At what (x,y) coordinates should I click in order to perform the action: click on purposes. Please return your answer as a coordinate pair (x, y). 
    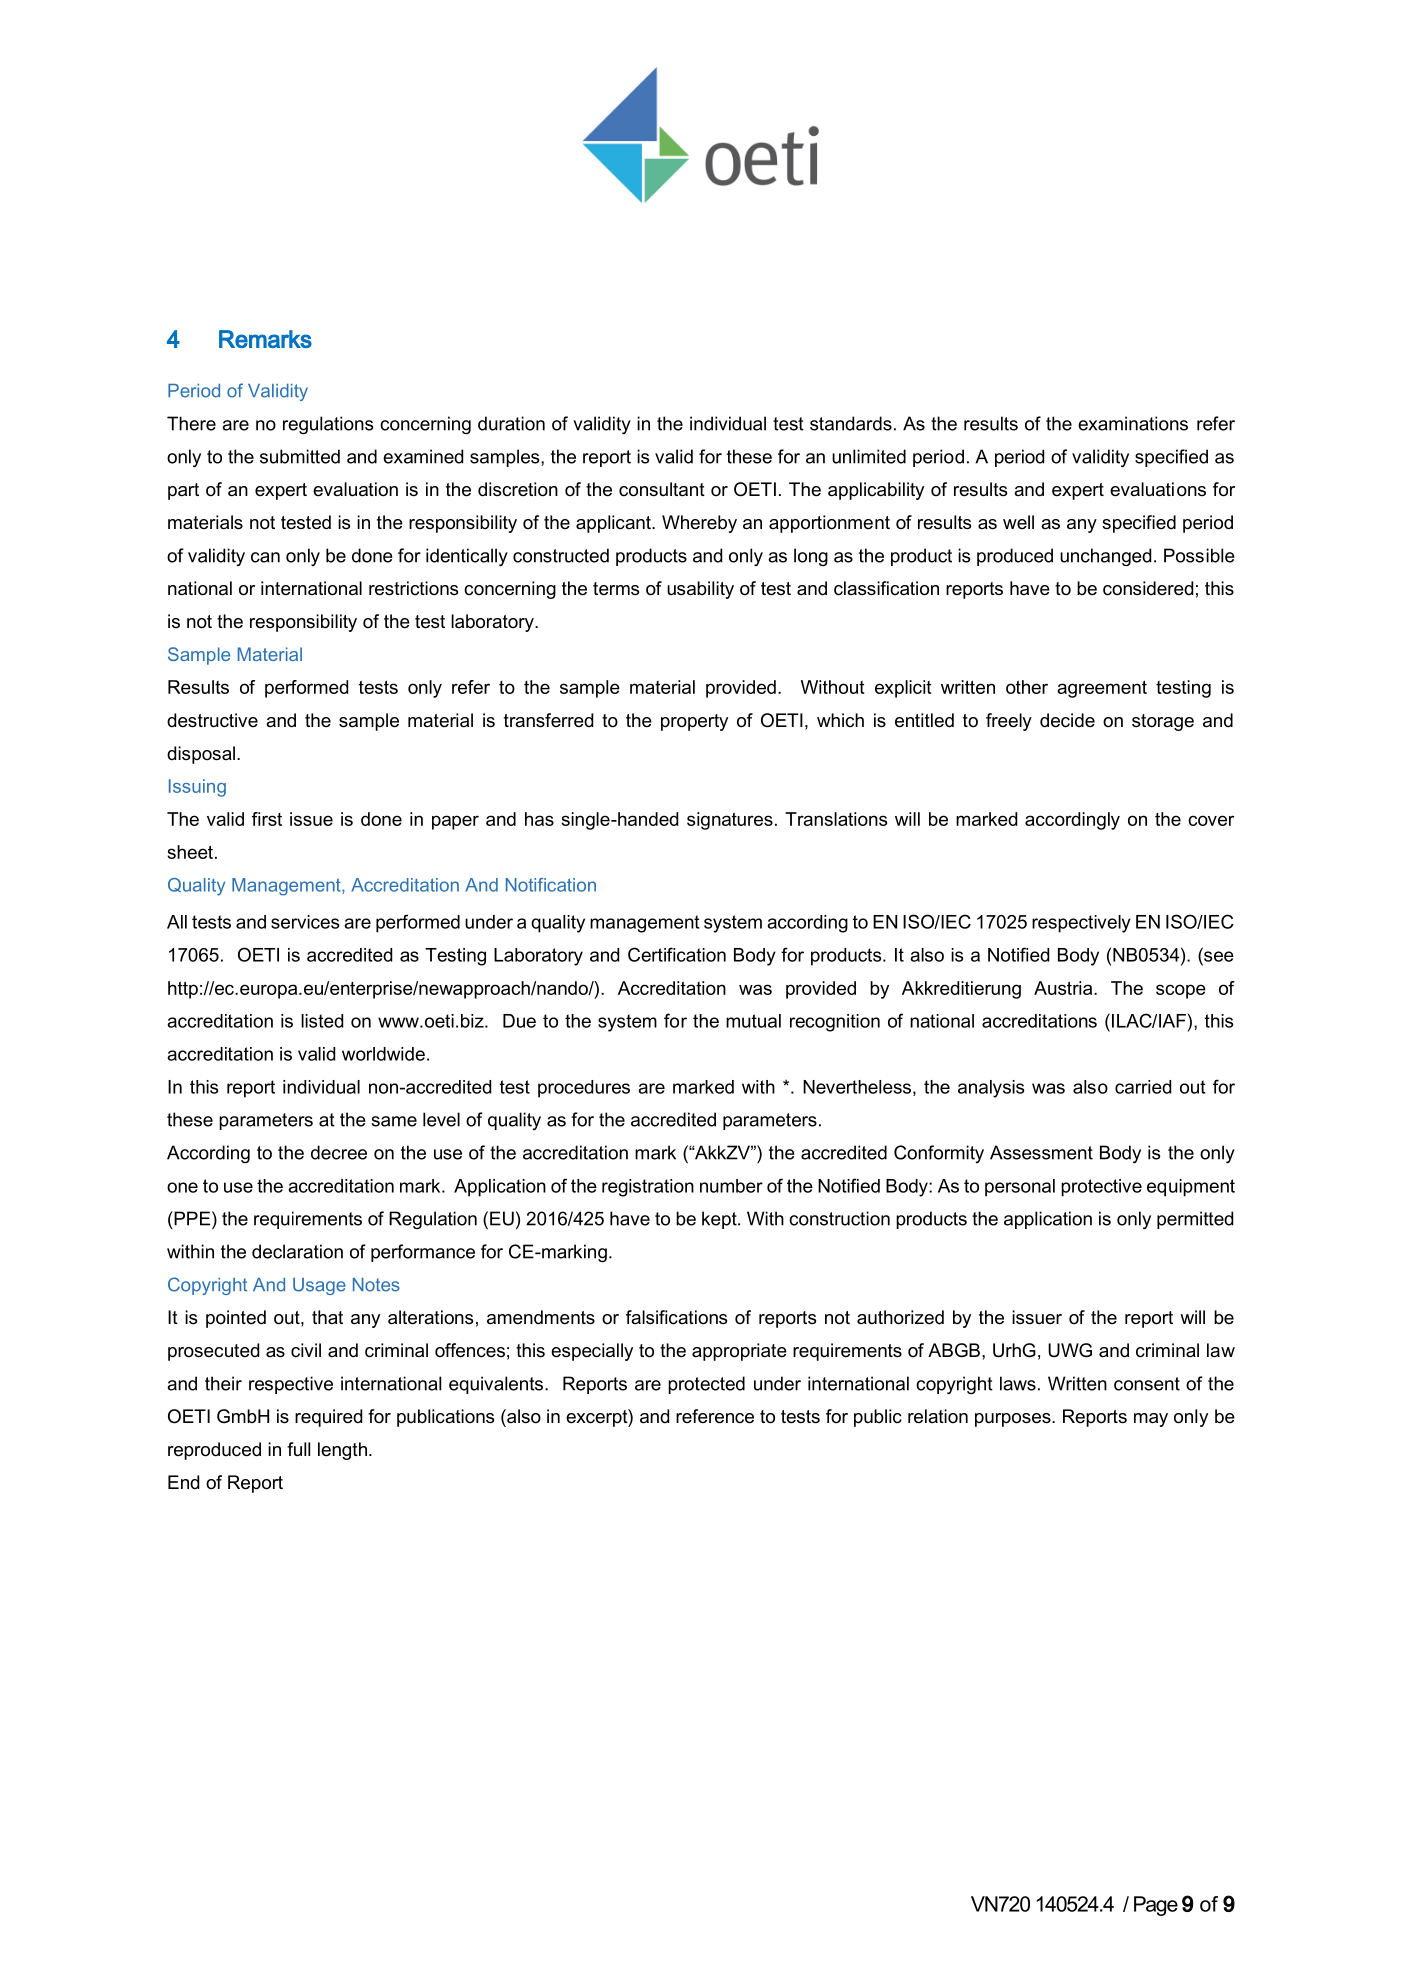
    Looking at the image, I should click on (1014, 1420).
